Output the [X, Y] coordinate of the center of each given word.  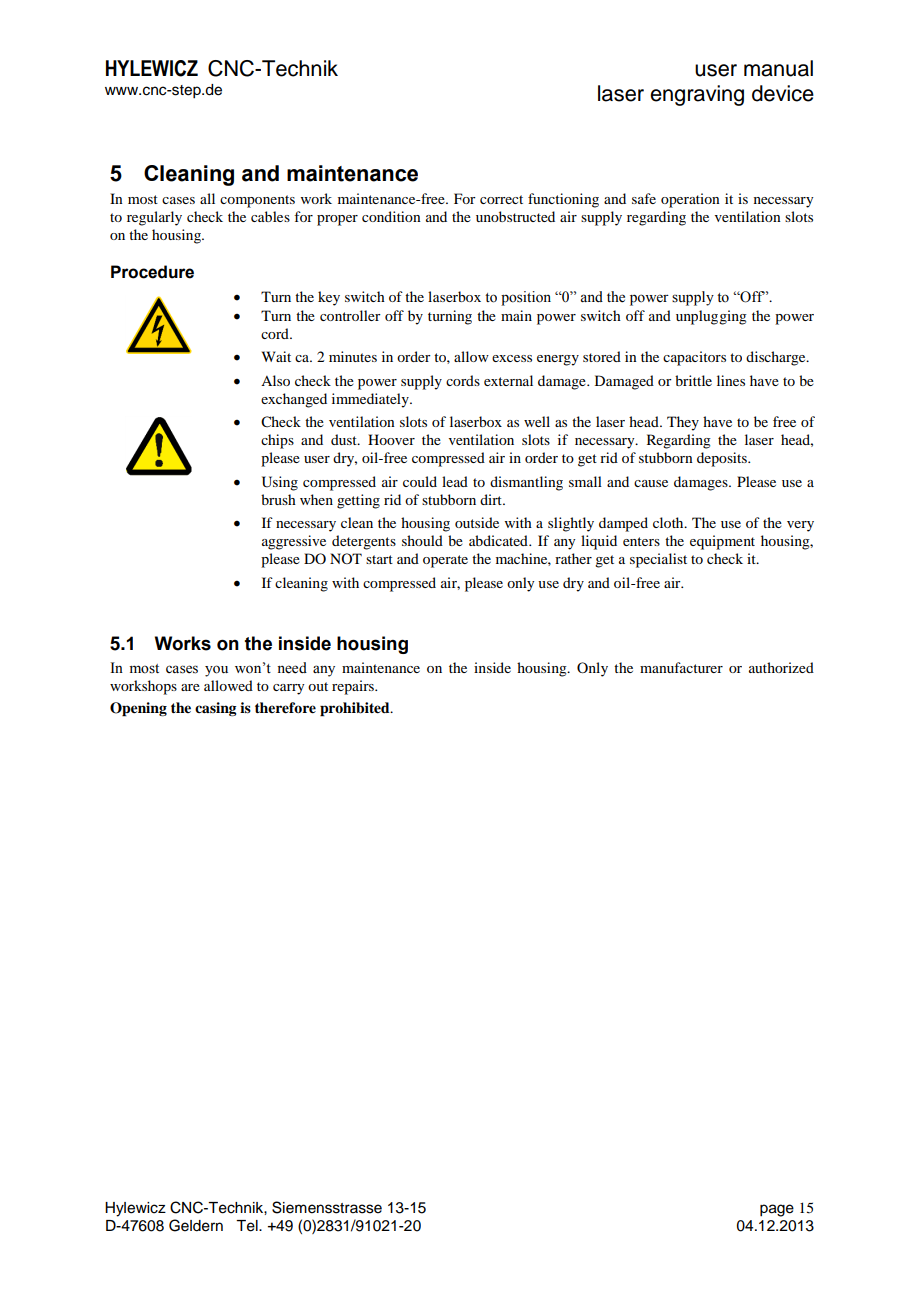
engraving [697, 95]
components [257, 201]
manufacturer [681, 667]
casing [216, 709]
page [777, 1210]
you [216, 671]
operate [445, 561]
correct [501, 199]
